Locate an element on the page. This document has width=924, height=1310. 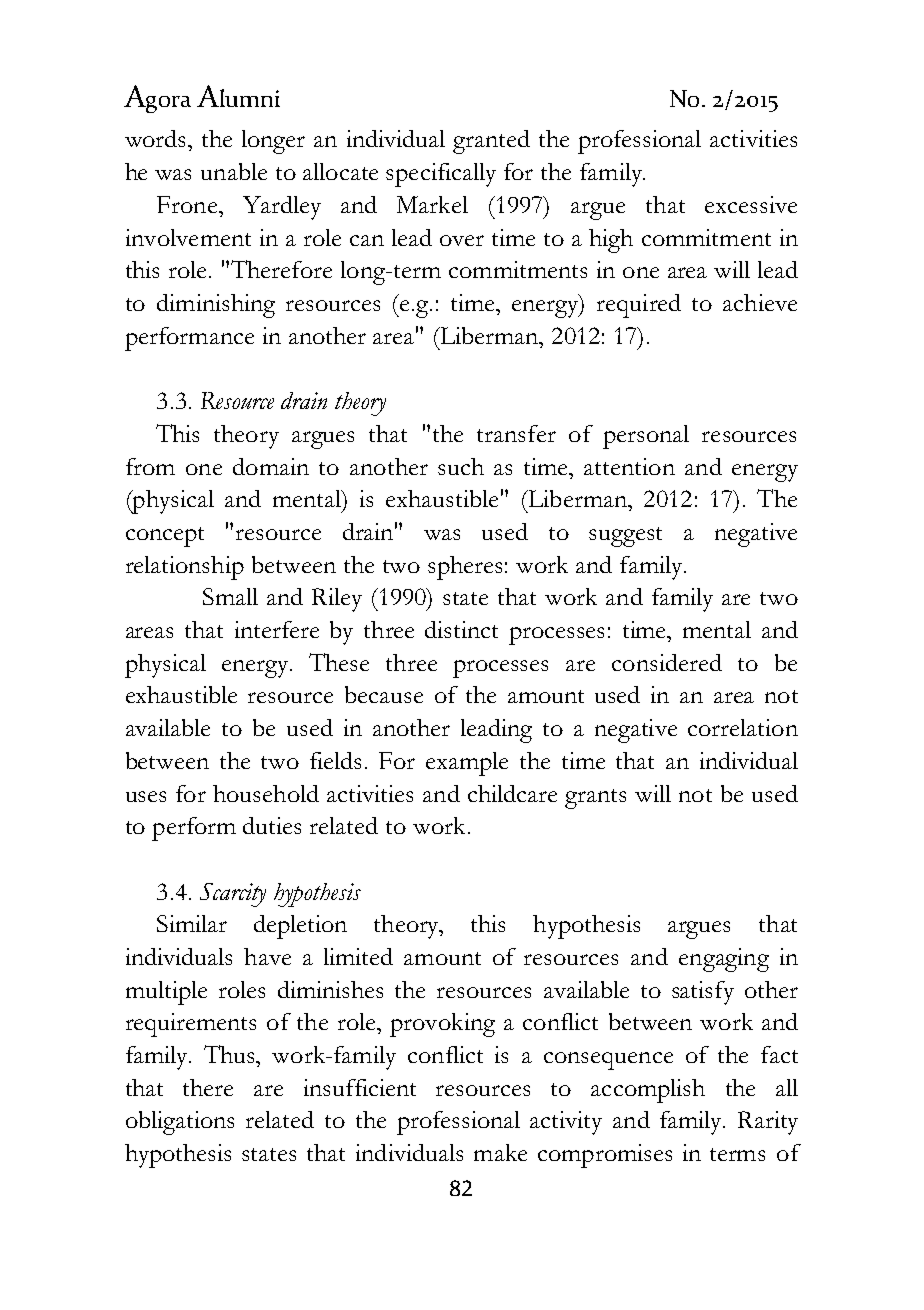
obligations is located at coordinates (180, 1123).
